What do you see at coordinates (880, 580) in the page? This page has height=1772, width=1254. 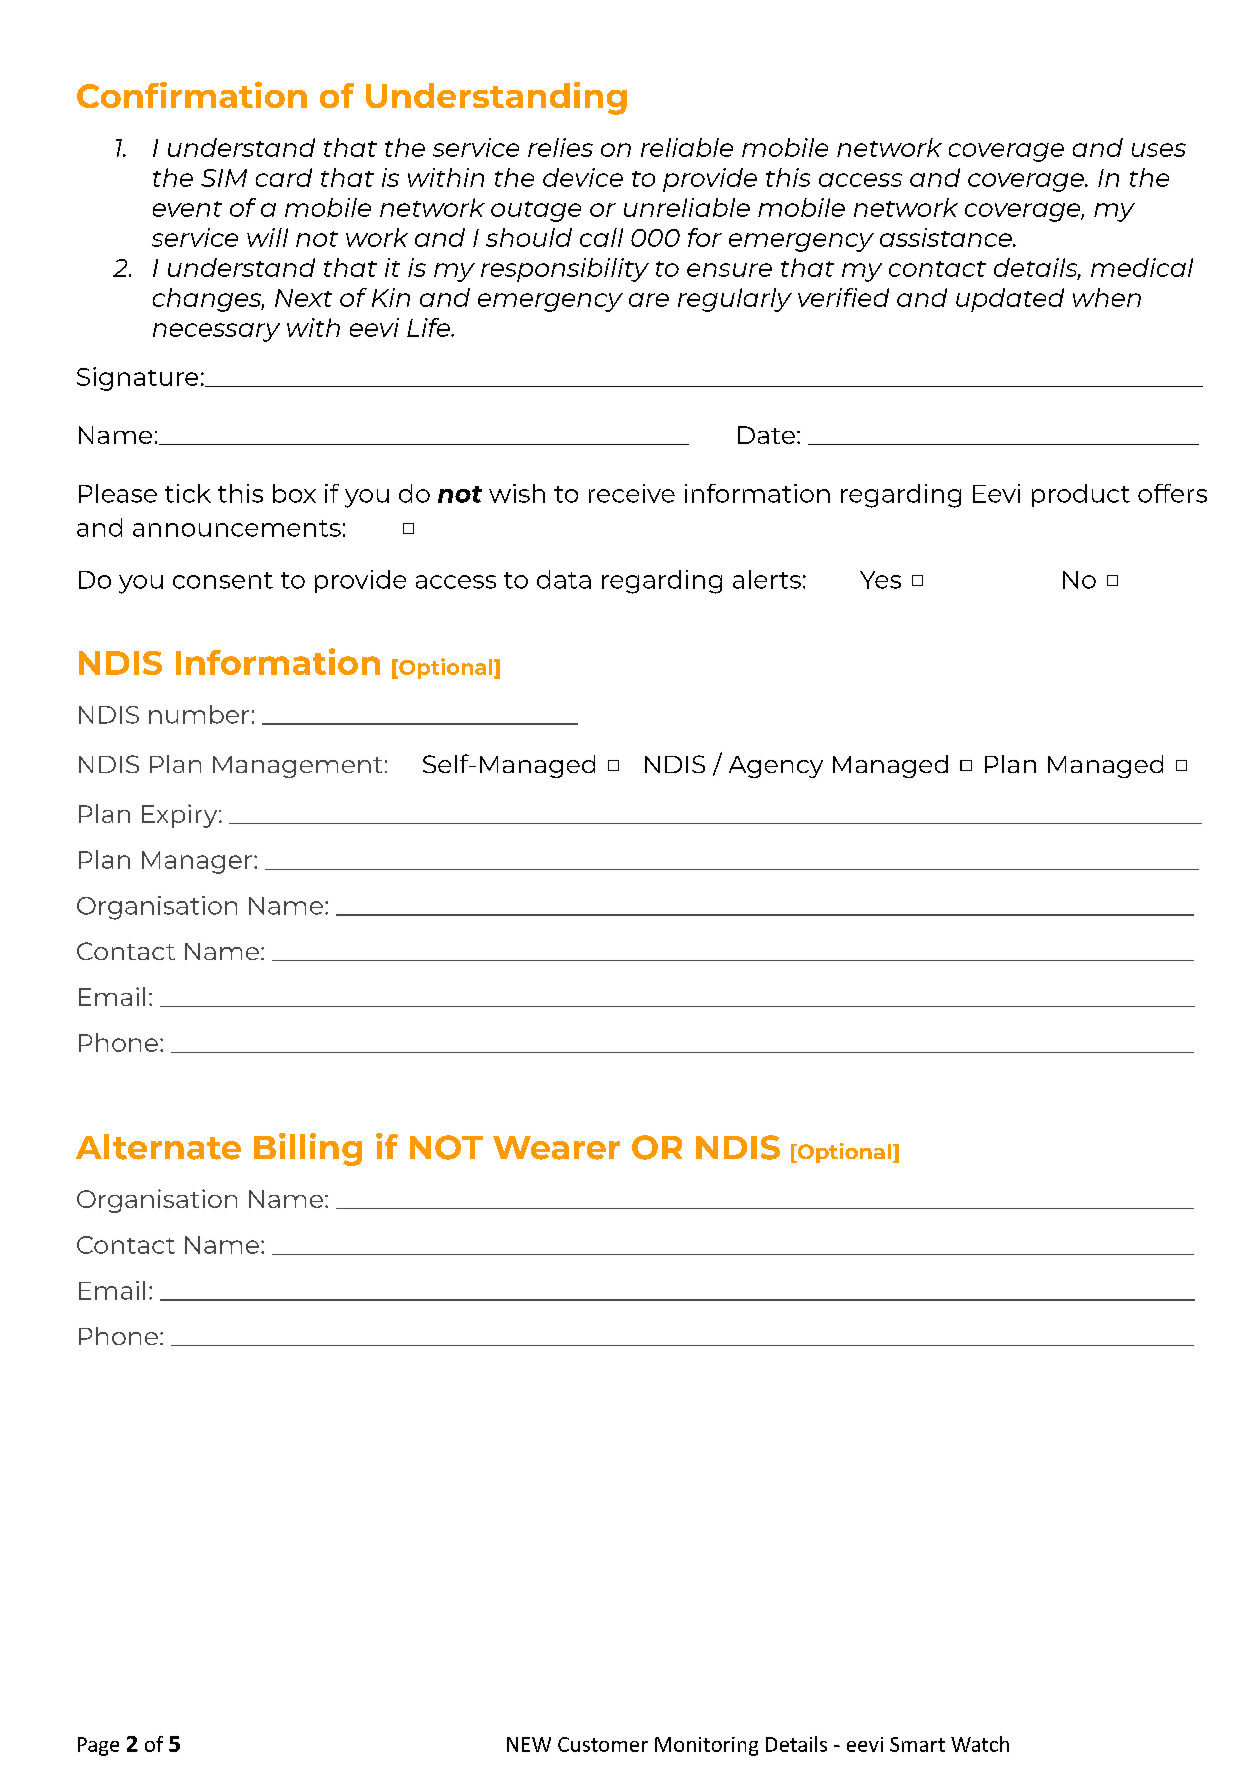 I see `Yes` at bounding box center [880, 580].
